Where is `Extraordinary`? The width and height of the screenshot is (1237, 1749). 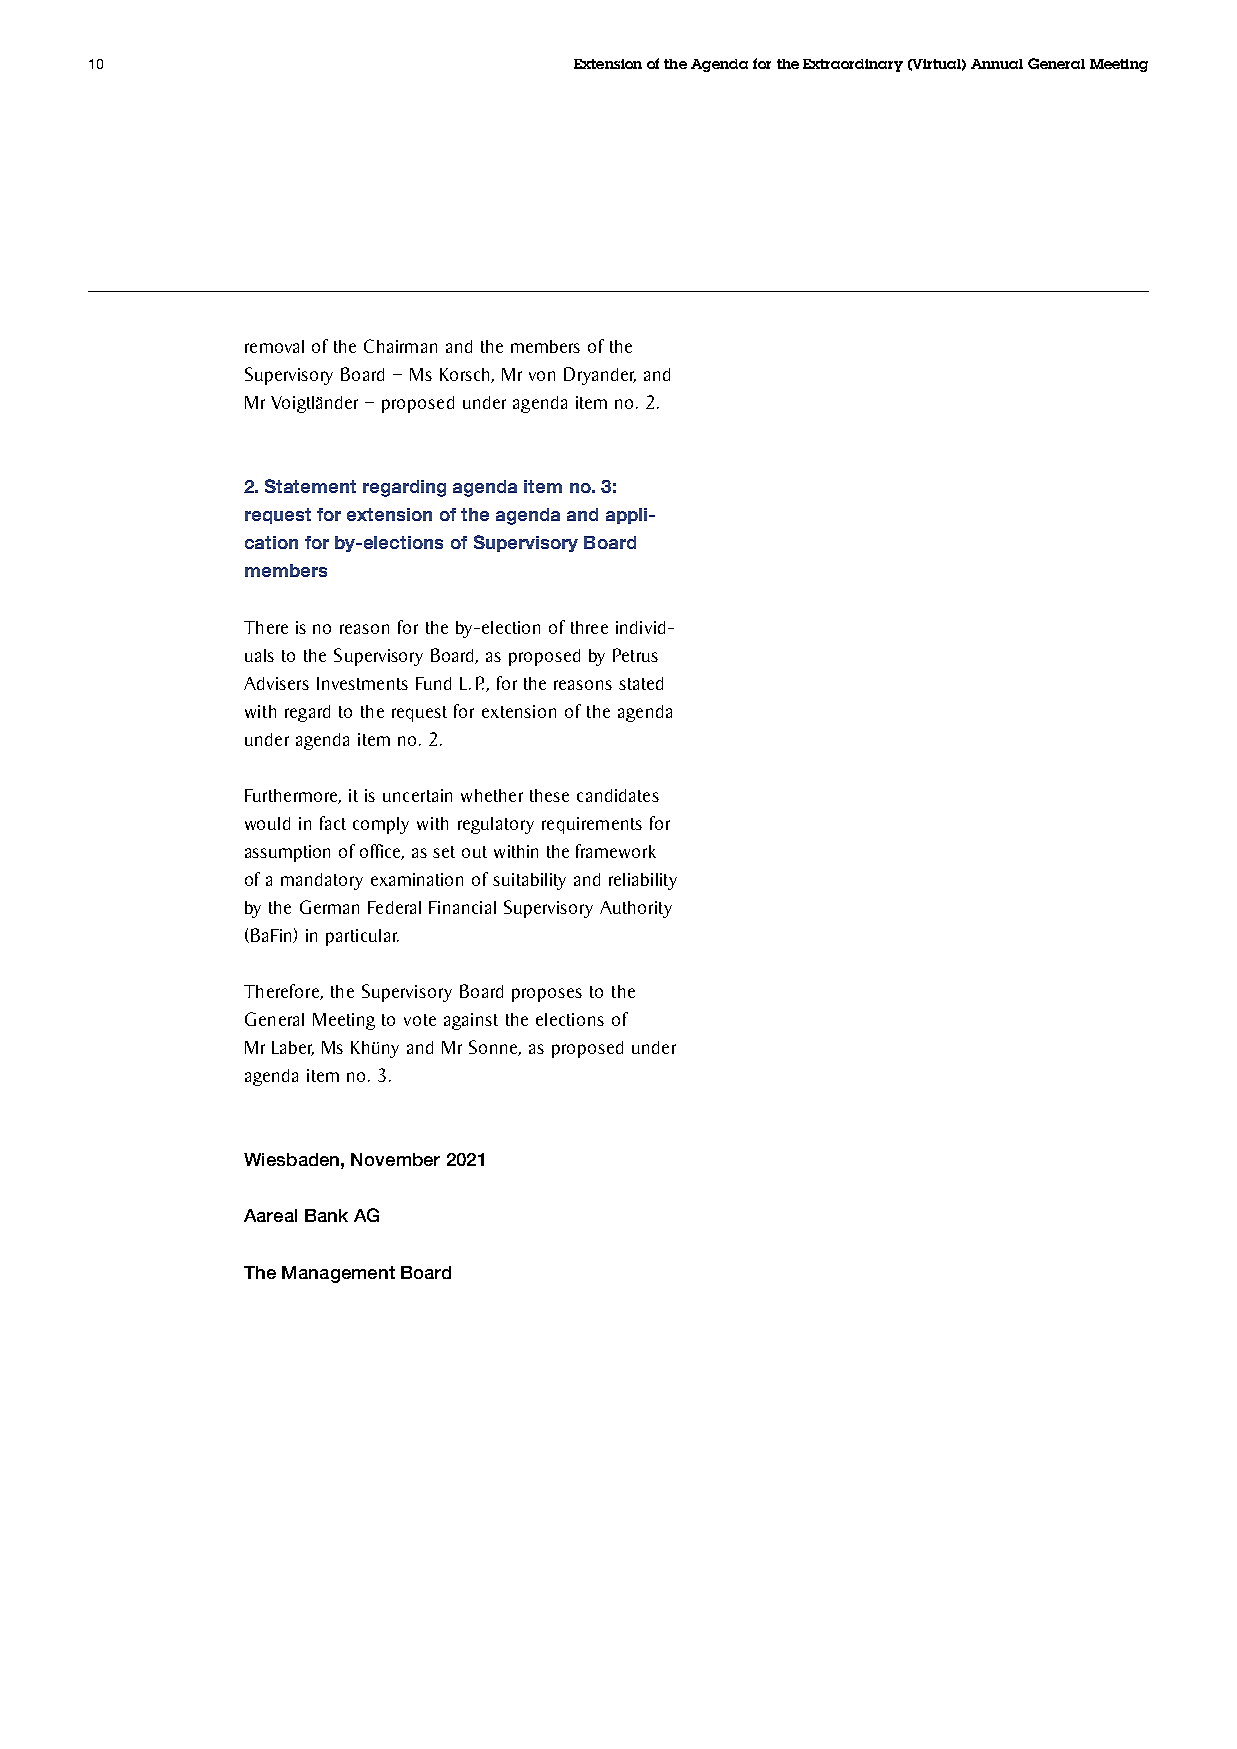 Extraordinary is located at coordinates (853, 65).
